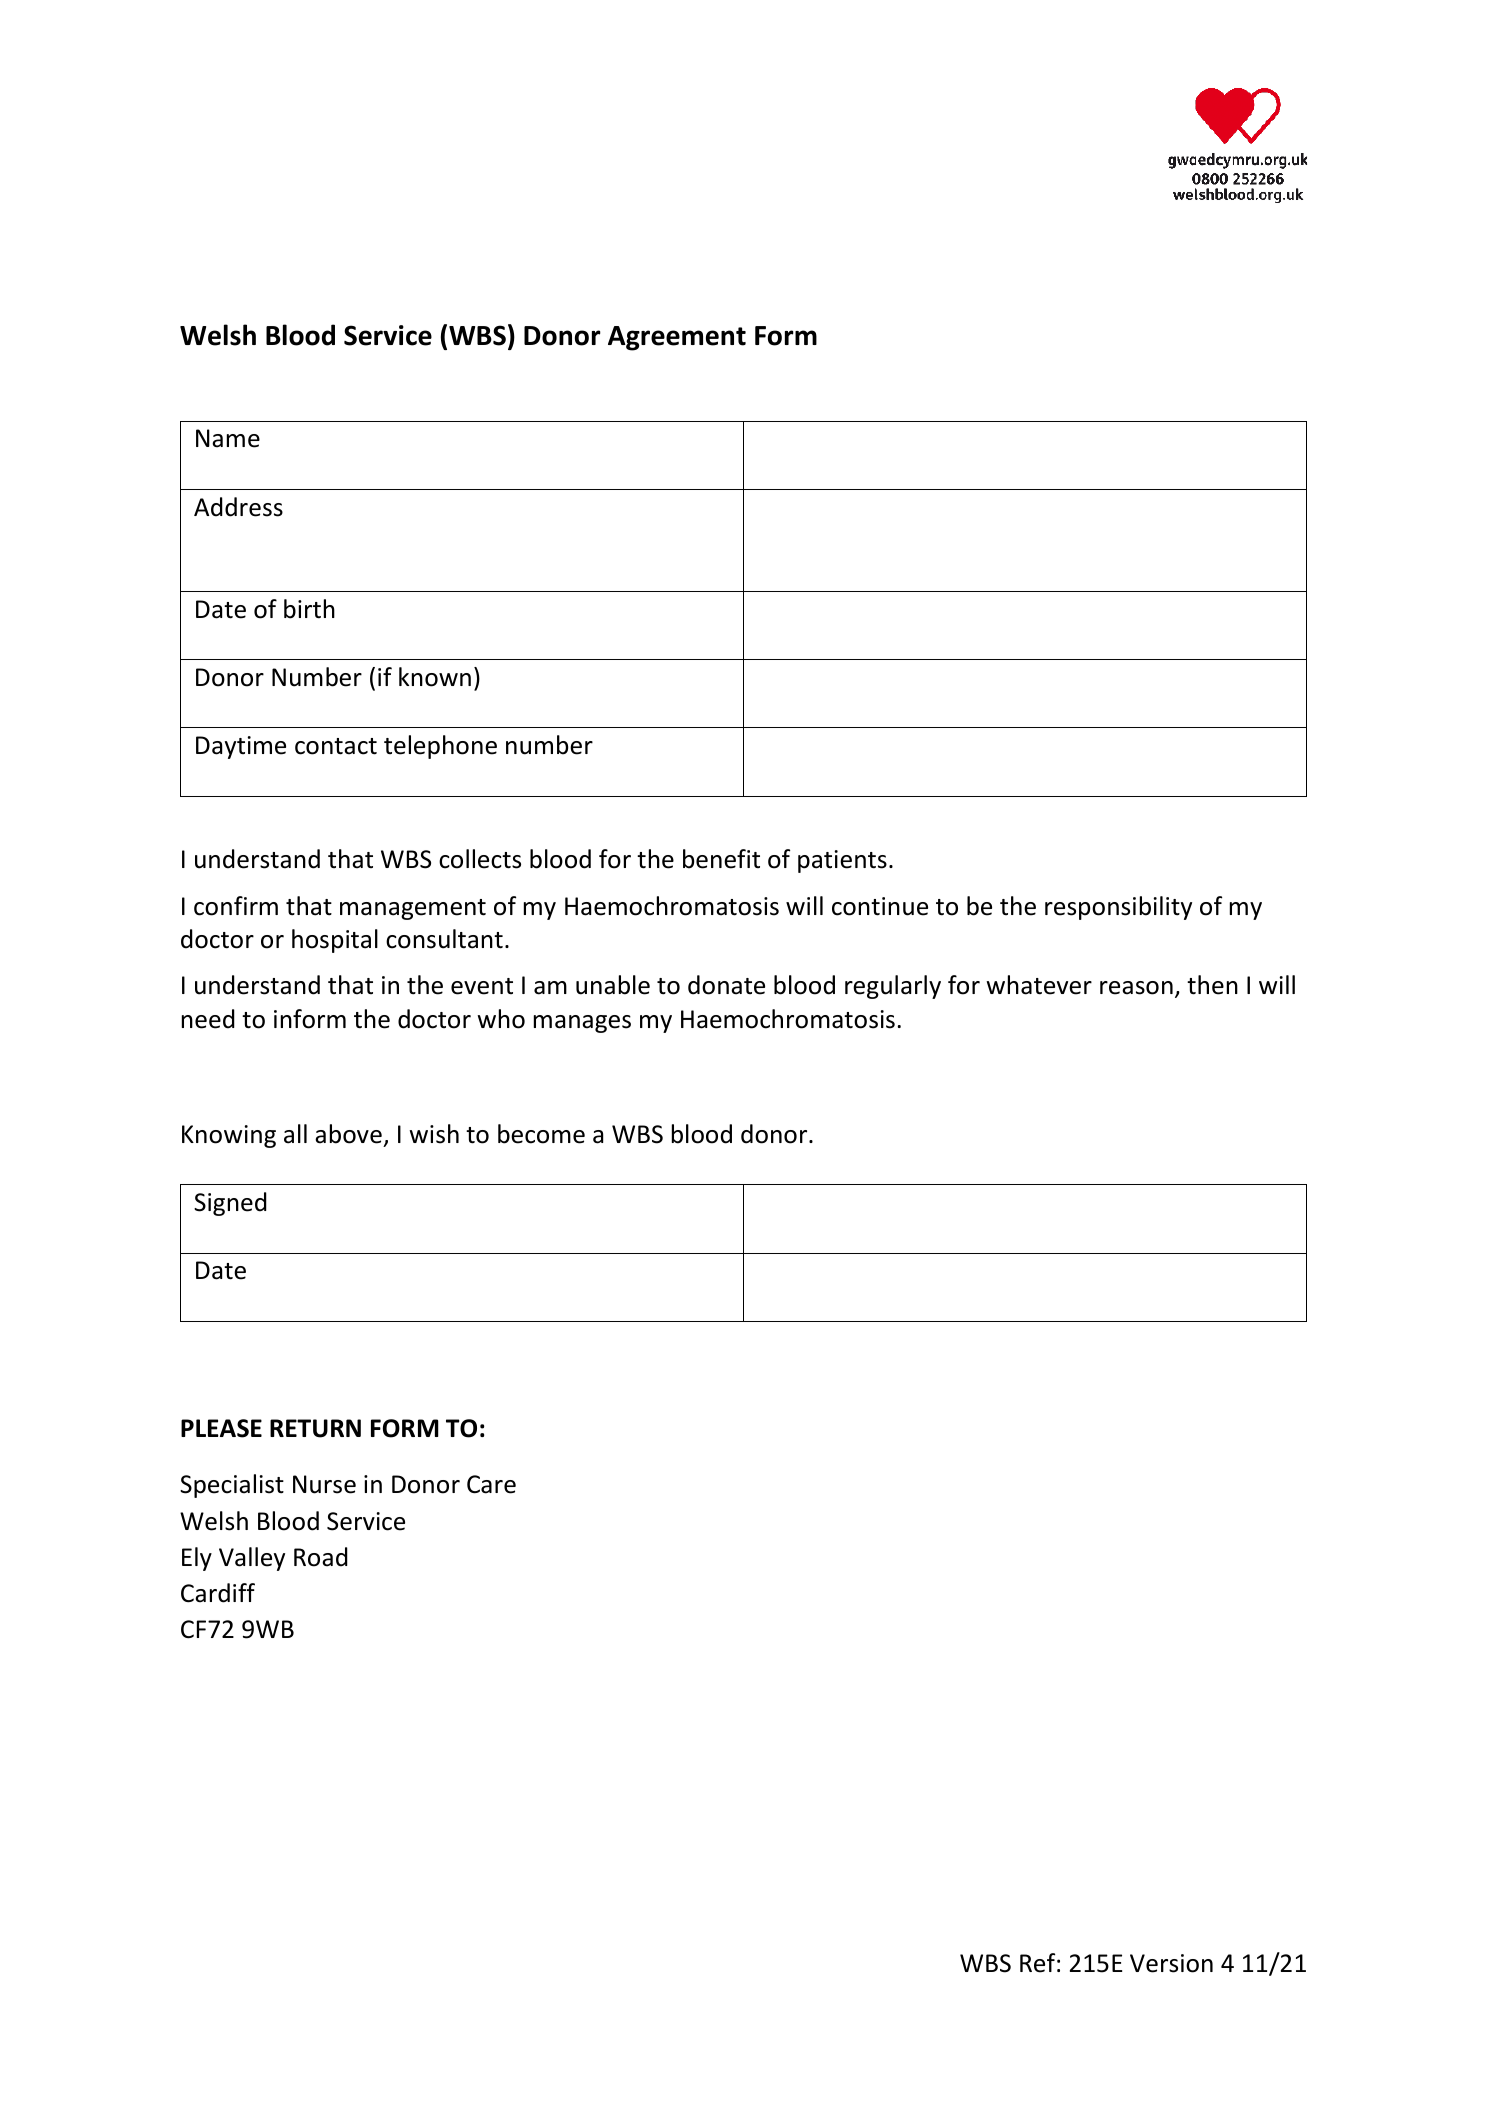 This image has height=2102, width=1487. What do you see at coordinates (721, 859) in the image?
I see `benefit` at bounding box center [721, 859].
